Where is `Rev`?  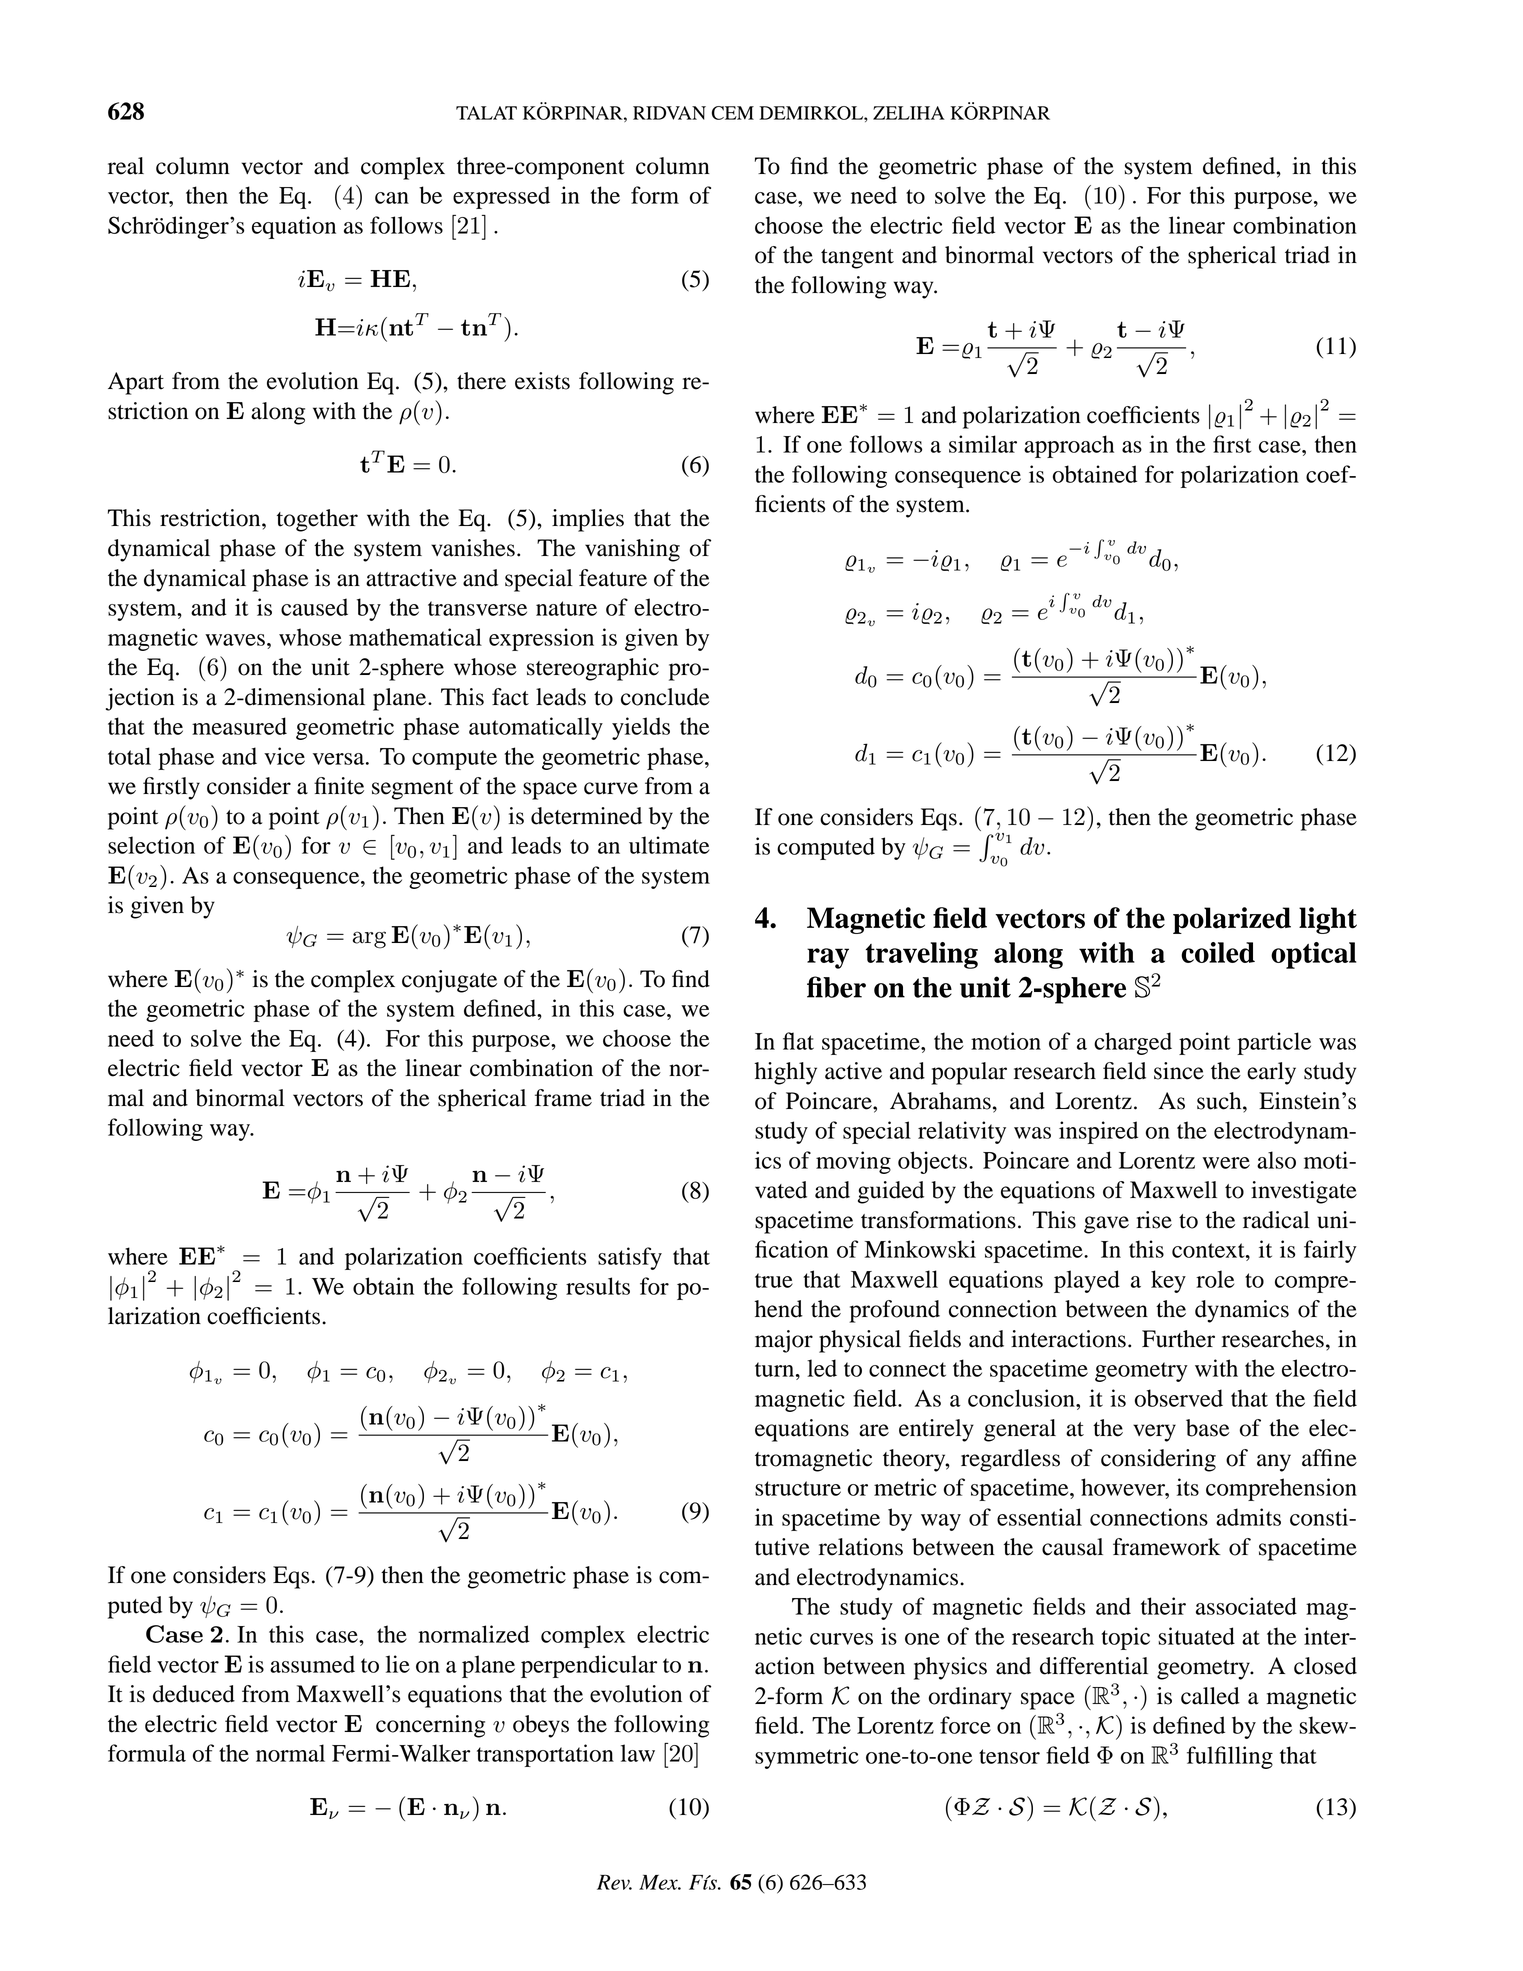
Rev is located at coordinates (614, 1882).
